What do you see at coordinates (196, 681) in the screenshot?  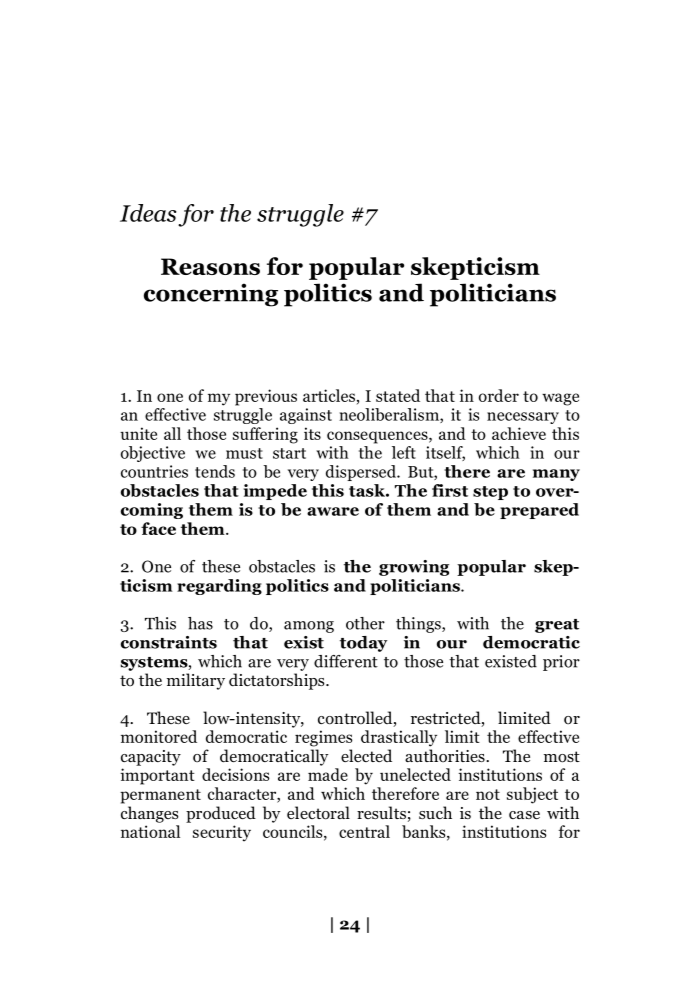 I see `military` at bounding box center [196, 681].
